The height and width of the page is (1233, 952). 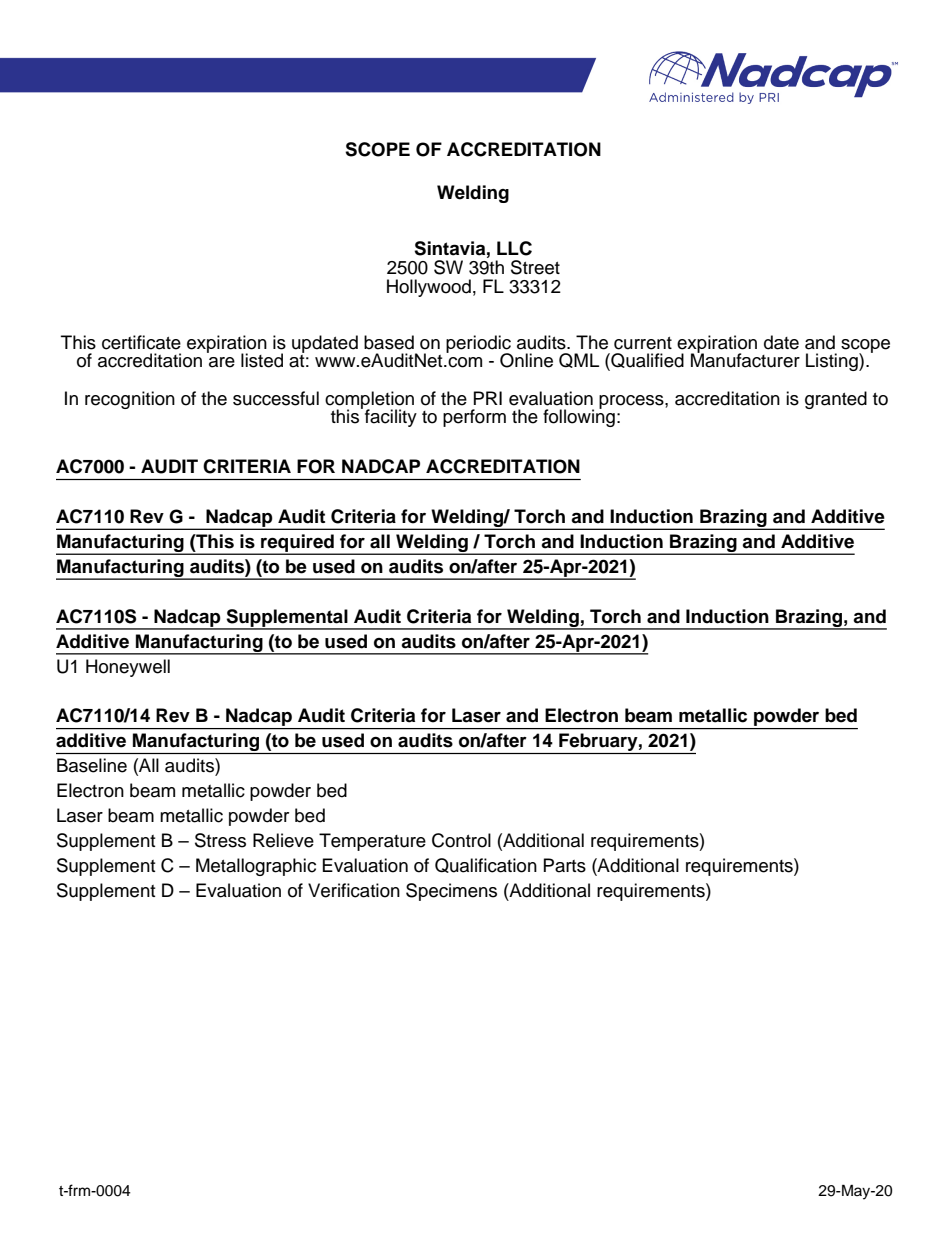 I want to click on Qualification, so click(x=486, y=865).
